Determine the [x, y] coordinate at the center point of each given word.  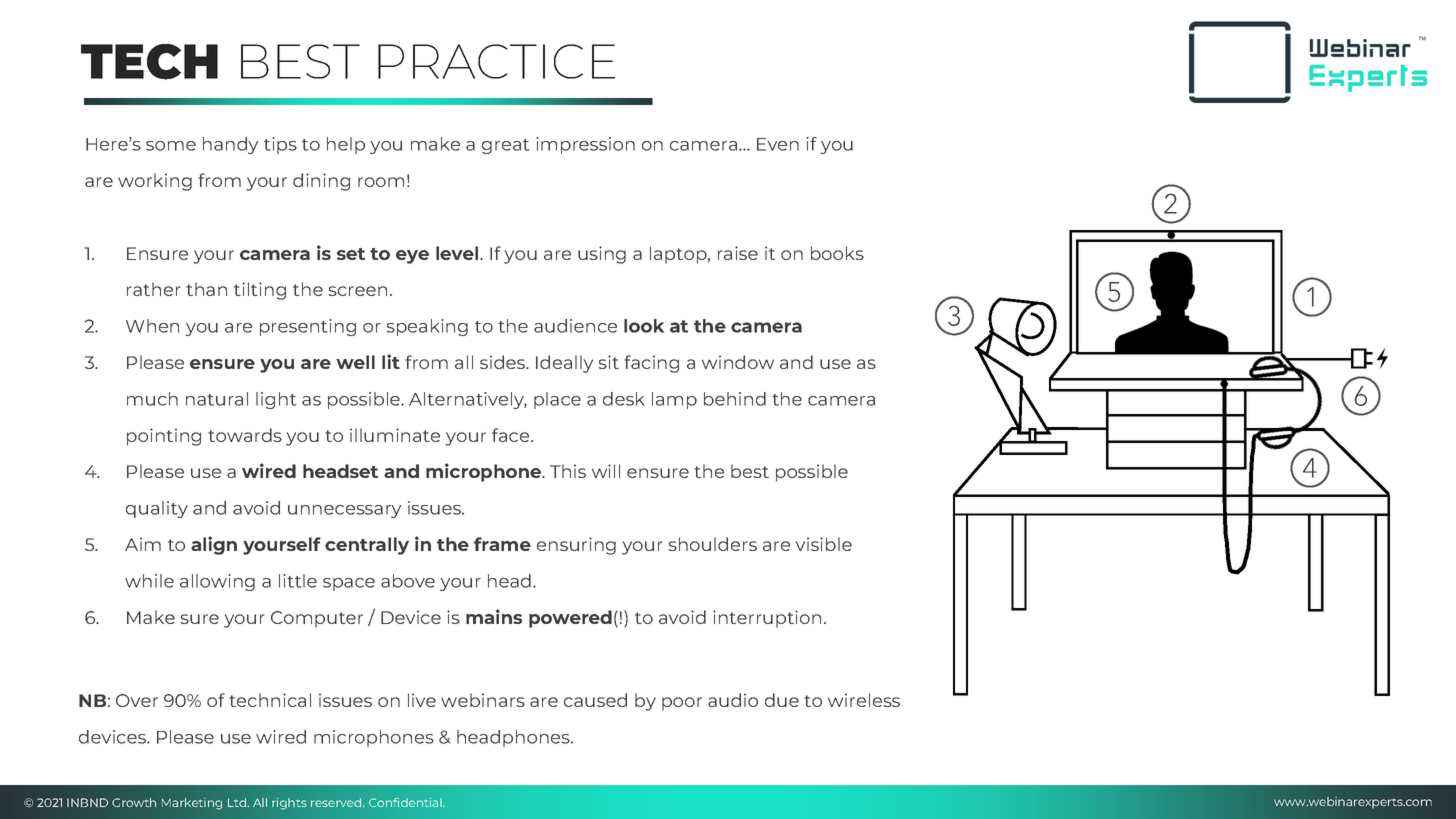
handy [230, 145]
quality [157, 509]
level [458, 253]
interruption [767, 619]
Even [778, 144]
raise [738, 253]
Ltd [238, 802]
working [155, 182]
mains [494, 616]
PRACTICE [496, 61]
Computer [317, 619]
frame [502, 544]
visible [824, 544]
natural [217, 399]
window [738, 362]
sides [504, 362]
